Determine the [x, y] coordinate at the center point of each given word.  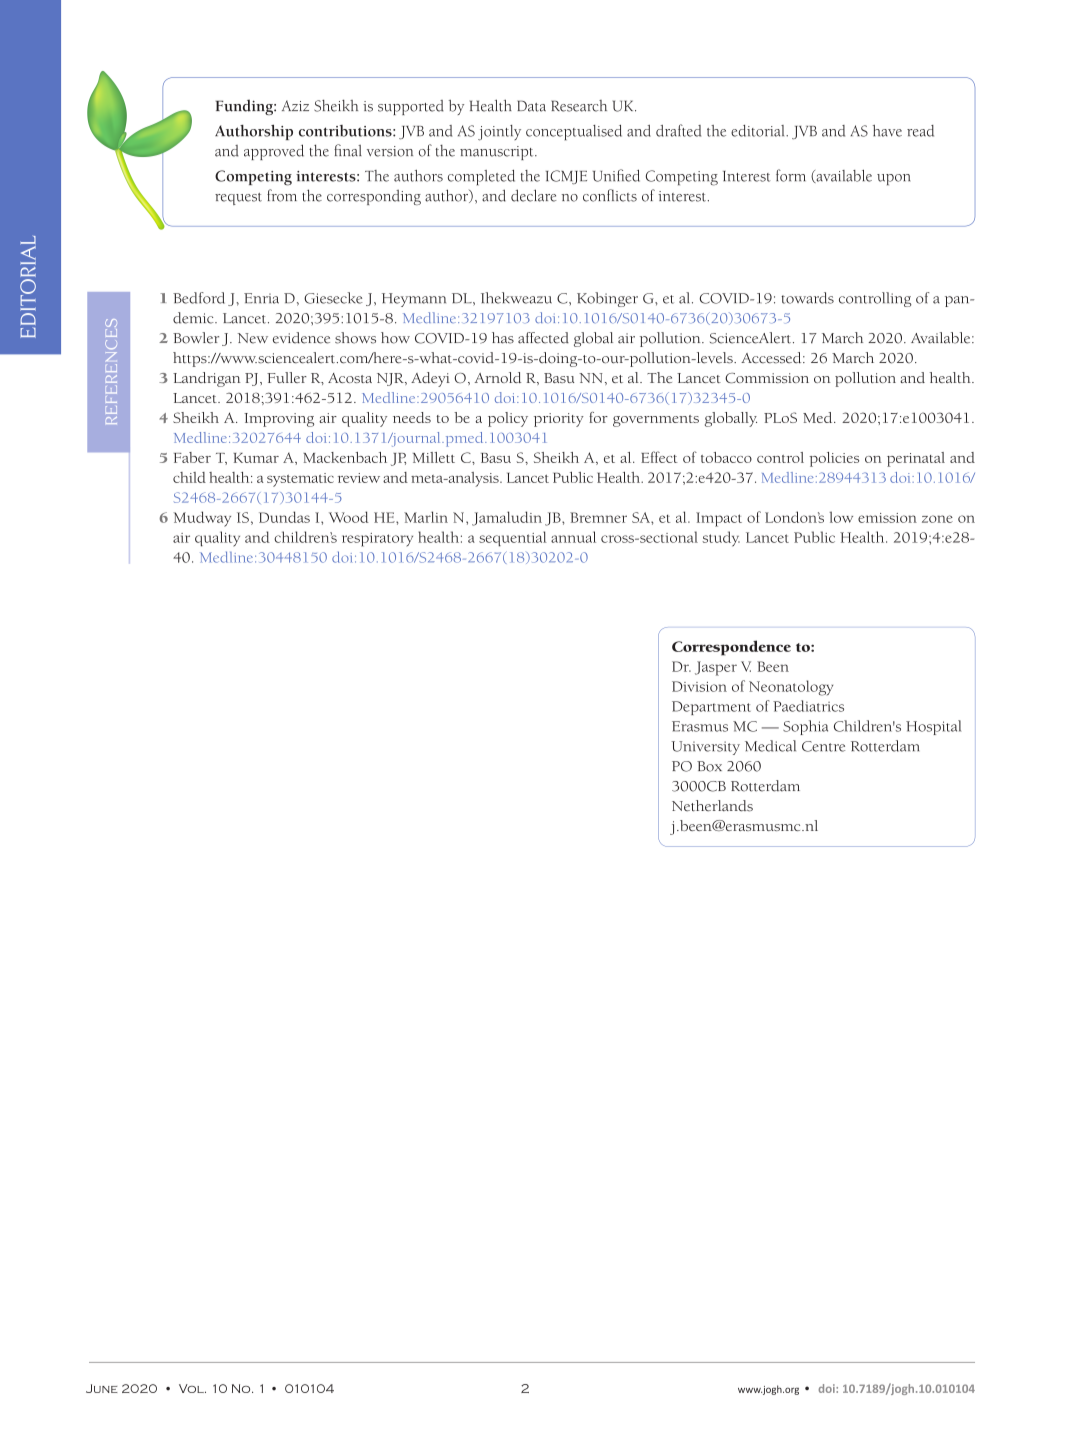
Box [709, 766]
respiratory [377, 540]
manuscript [498, 153]
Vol [192, 1388]
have [887, 131]
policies [834, 459]
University [705, 748]
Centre [823, 746]
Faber [192, 457]
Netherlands [712, 806]
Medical [770, 746]
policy [508, 419]
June [102, 1388]
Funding [245, 107]
